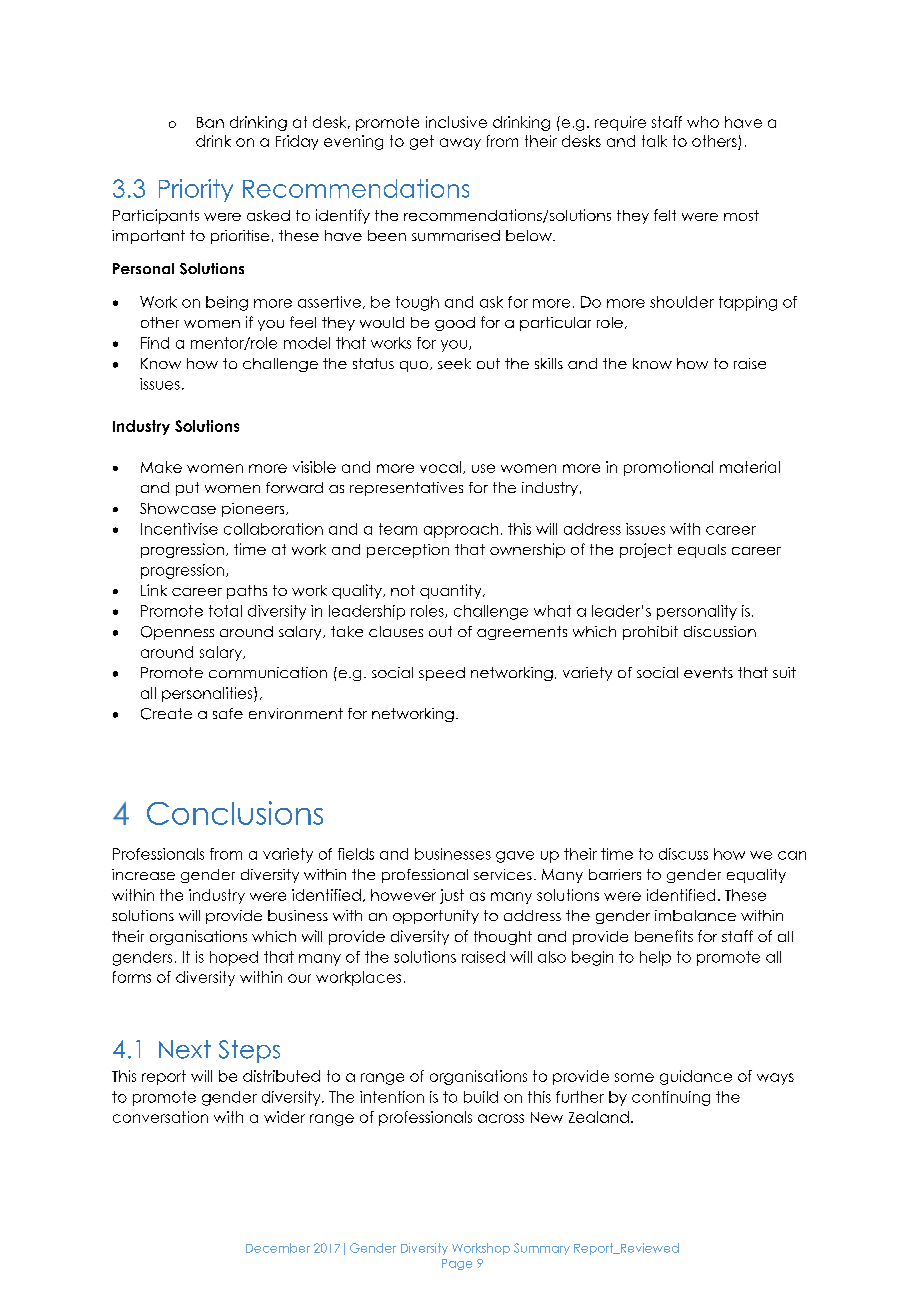 The height and width of the page is (1308, 924). What do you see at coordinates (228, 713) in the page?
I see `safe` at bounding box center [228, 713].
